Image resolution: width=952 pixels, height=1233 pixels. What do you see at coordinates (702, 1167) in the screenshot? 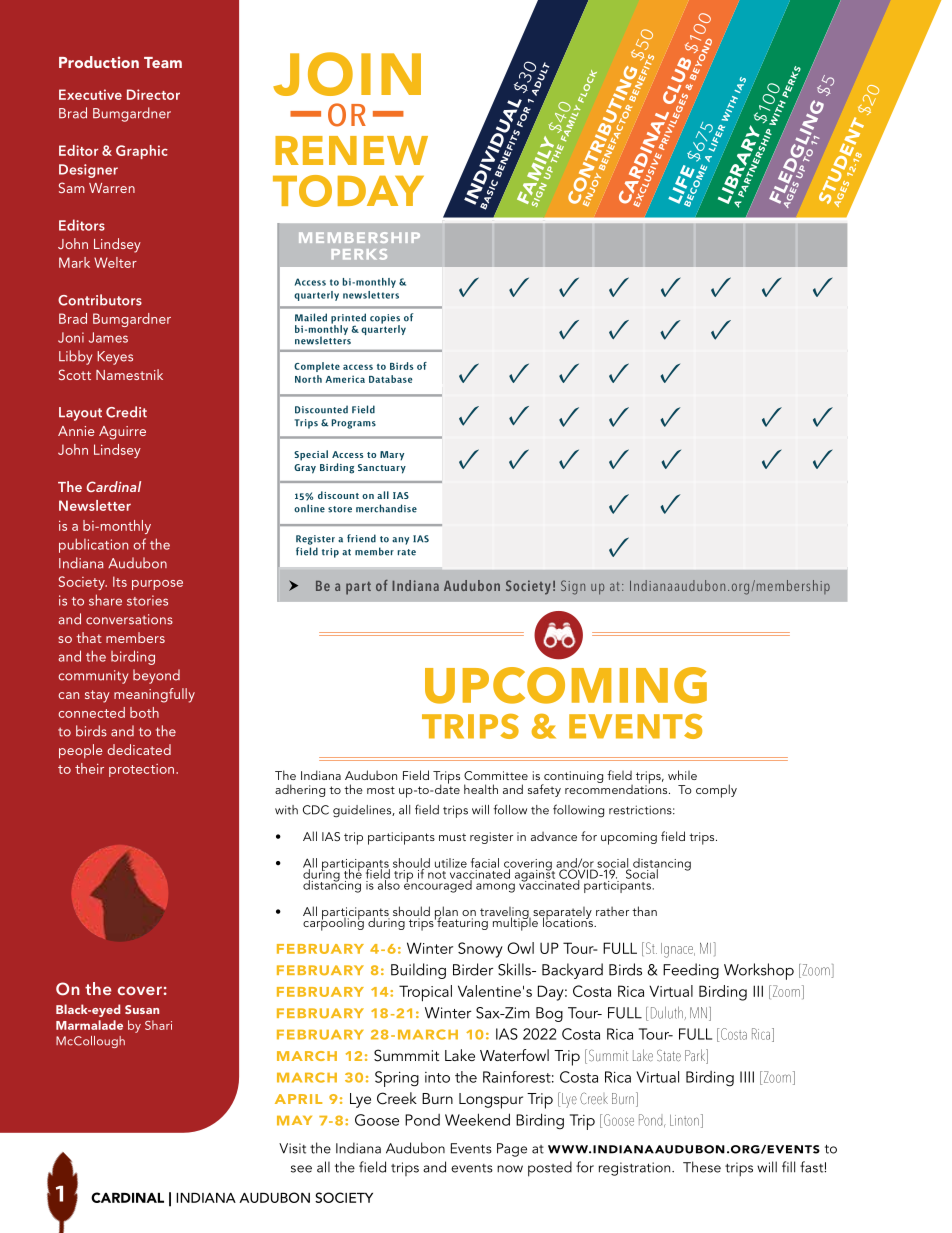
I see `These` at bounding box center [702, 1167].
